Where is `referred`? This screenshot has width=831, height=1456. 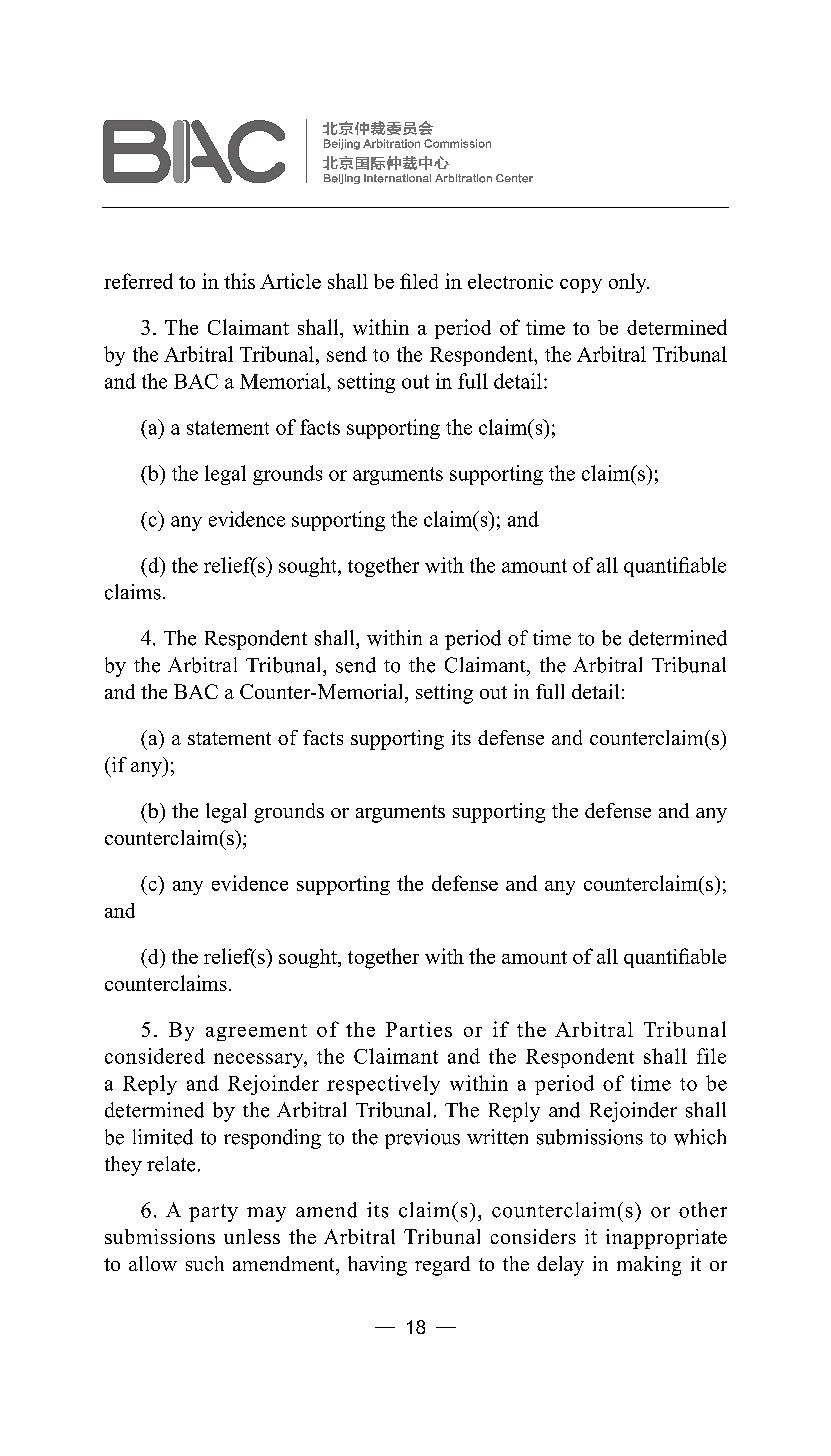 referred is located at coordinates (138, 281).
